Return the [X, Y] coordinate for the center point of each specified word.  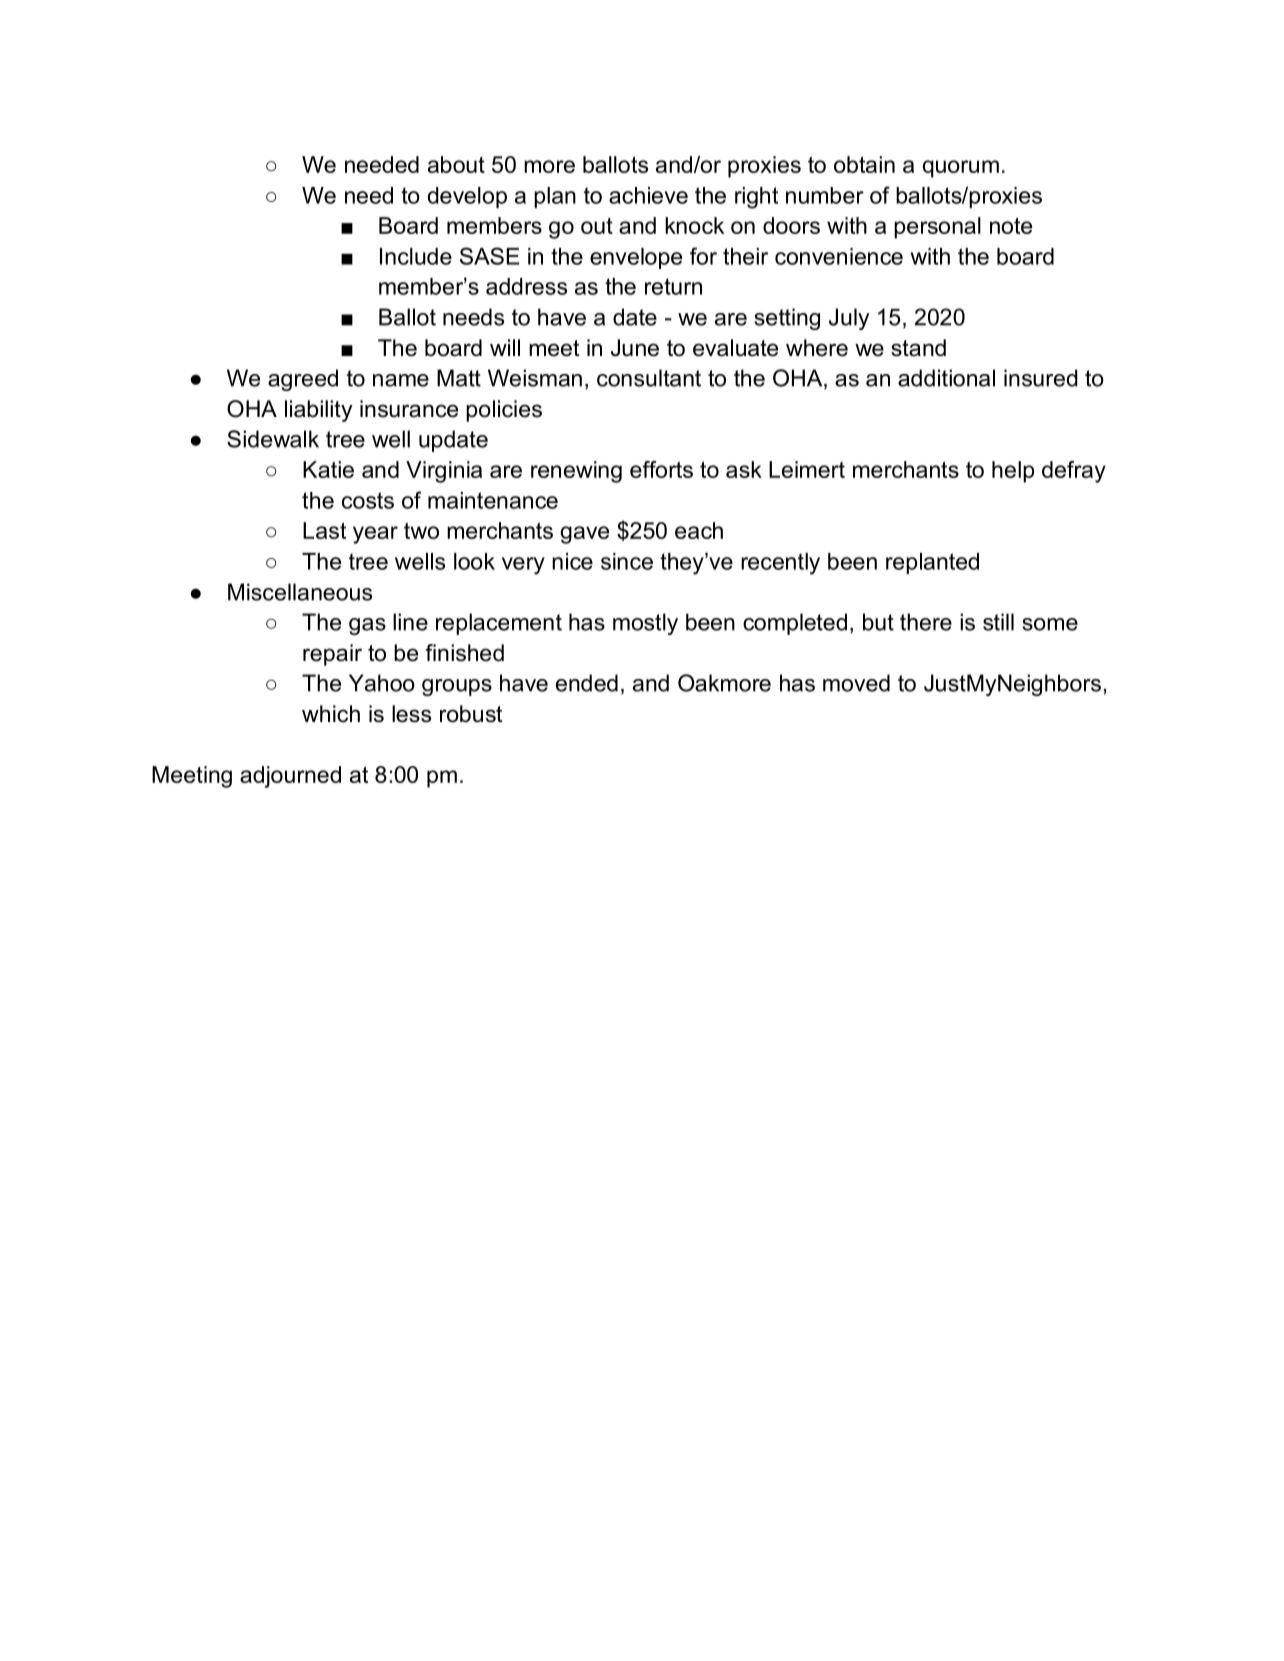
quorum [961, 169]
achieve [648, 195]
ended [587, 683]
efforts [661, 469]
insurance [409, 409]
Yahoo [382, 683]
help [1013, 472]
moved [856, 683]
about [456, 164]
